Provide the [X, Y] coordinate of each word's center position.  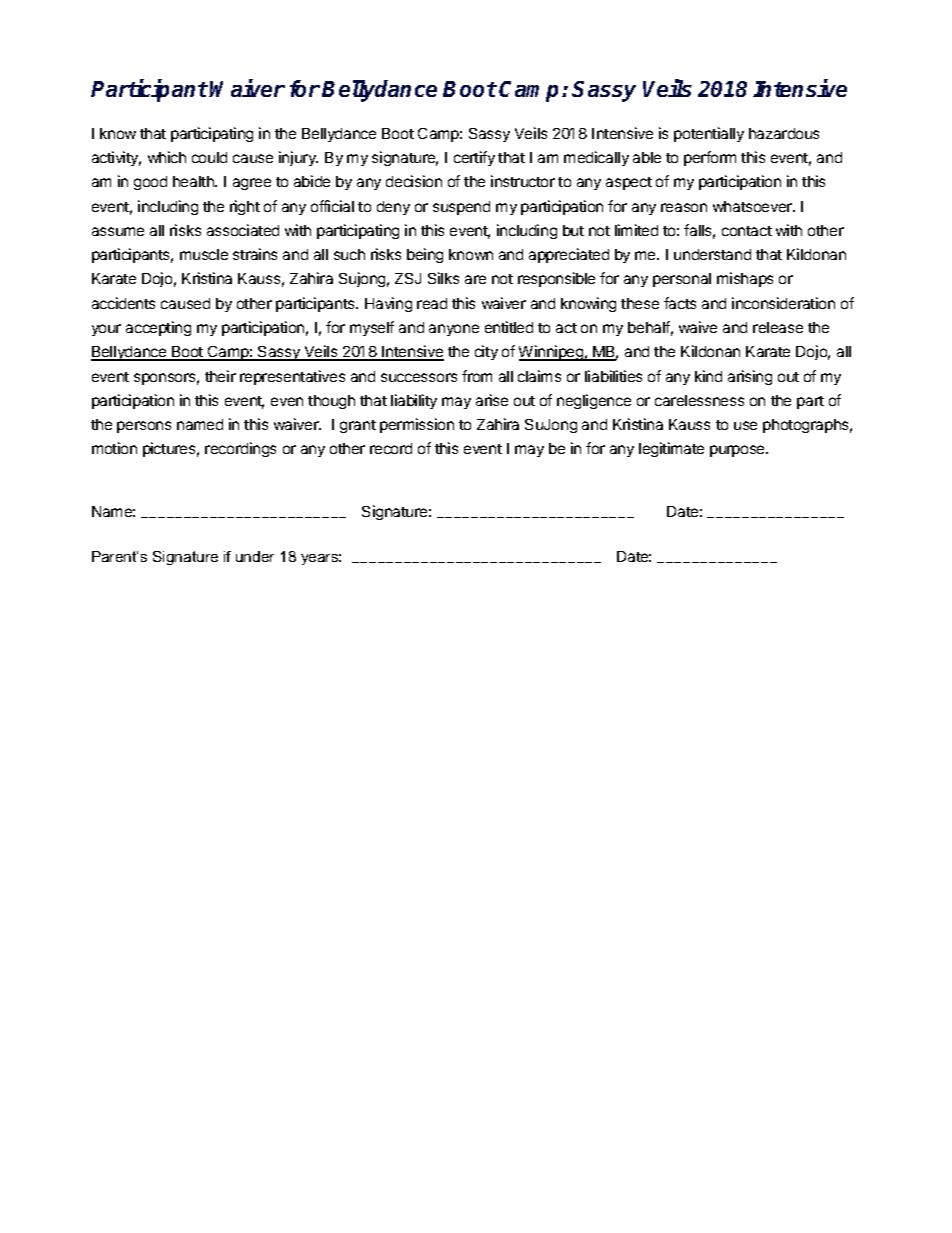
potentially [709, 134]
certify [474, 158]
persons [144, 427]
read [432, 303]
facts [680, 303]
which [167, 157]
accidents [123, 303]
